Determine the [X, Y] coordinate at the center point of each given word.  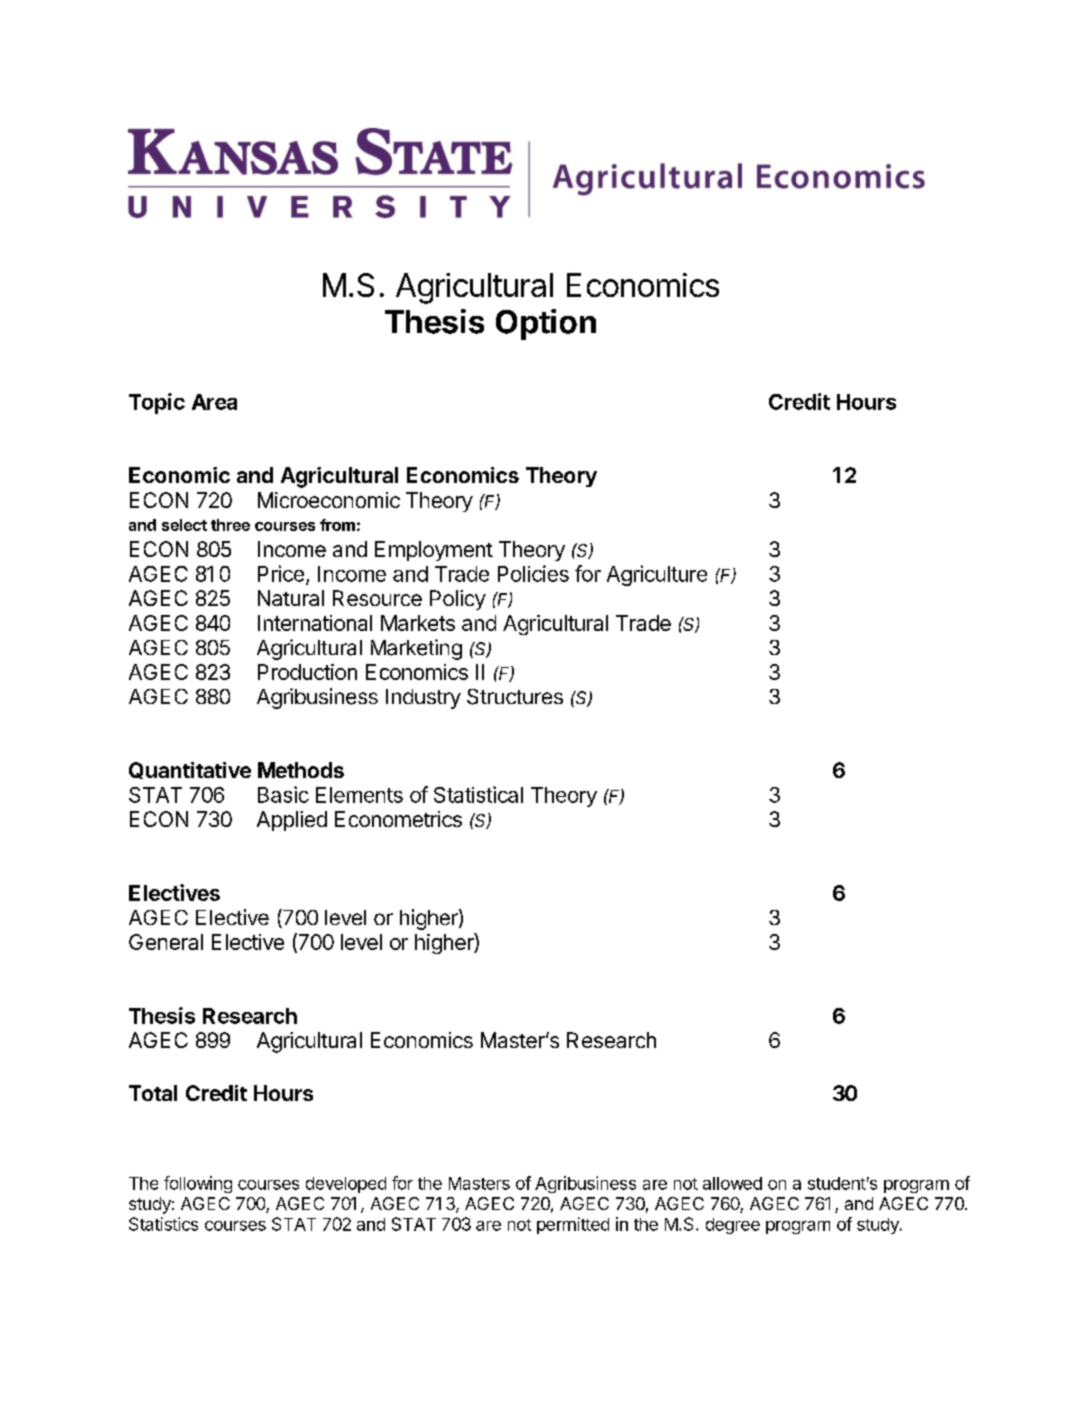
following [198, 1184]
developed [346, 1185]
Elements [359, 795]
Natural [291, 598]
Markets [418, 623]
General [166, 942]
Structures [515, 697]
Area [214, 402]
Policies [533, 573]
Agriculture [657, 575]
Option [546, 324]
